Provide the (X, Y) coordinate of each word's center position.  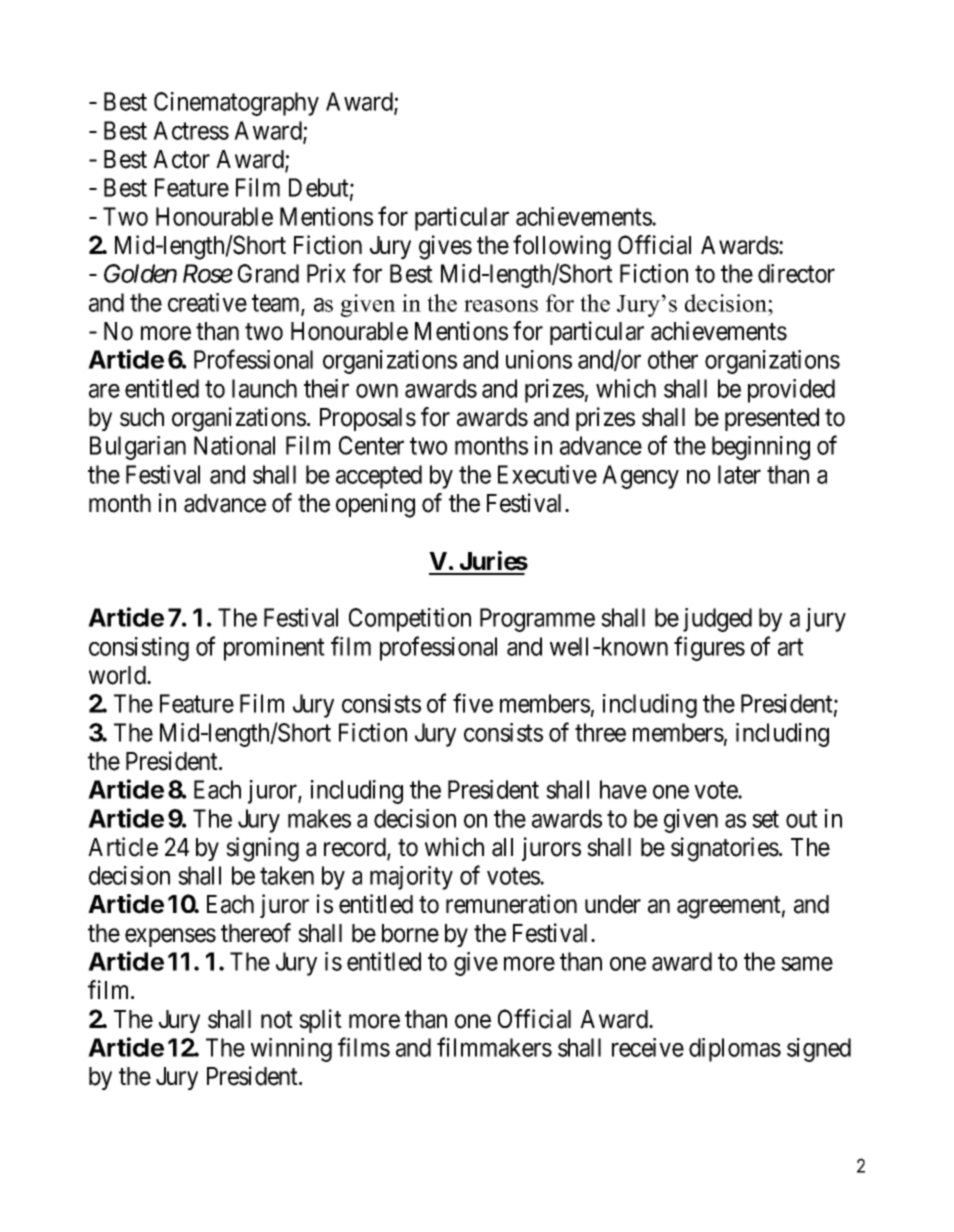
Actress (191, 130)
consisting (139, 649)
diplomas (735, 1050)
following (562, 247)
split (320, 1021)
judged (717, 620)
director (796, 273)
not (277, 1020)
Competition (410, 620)
